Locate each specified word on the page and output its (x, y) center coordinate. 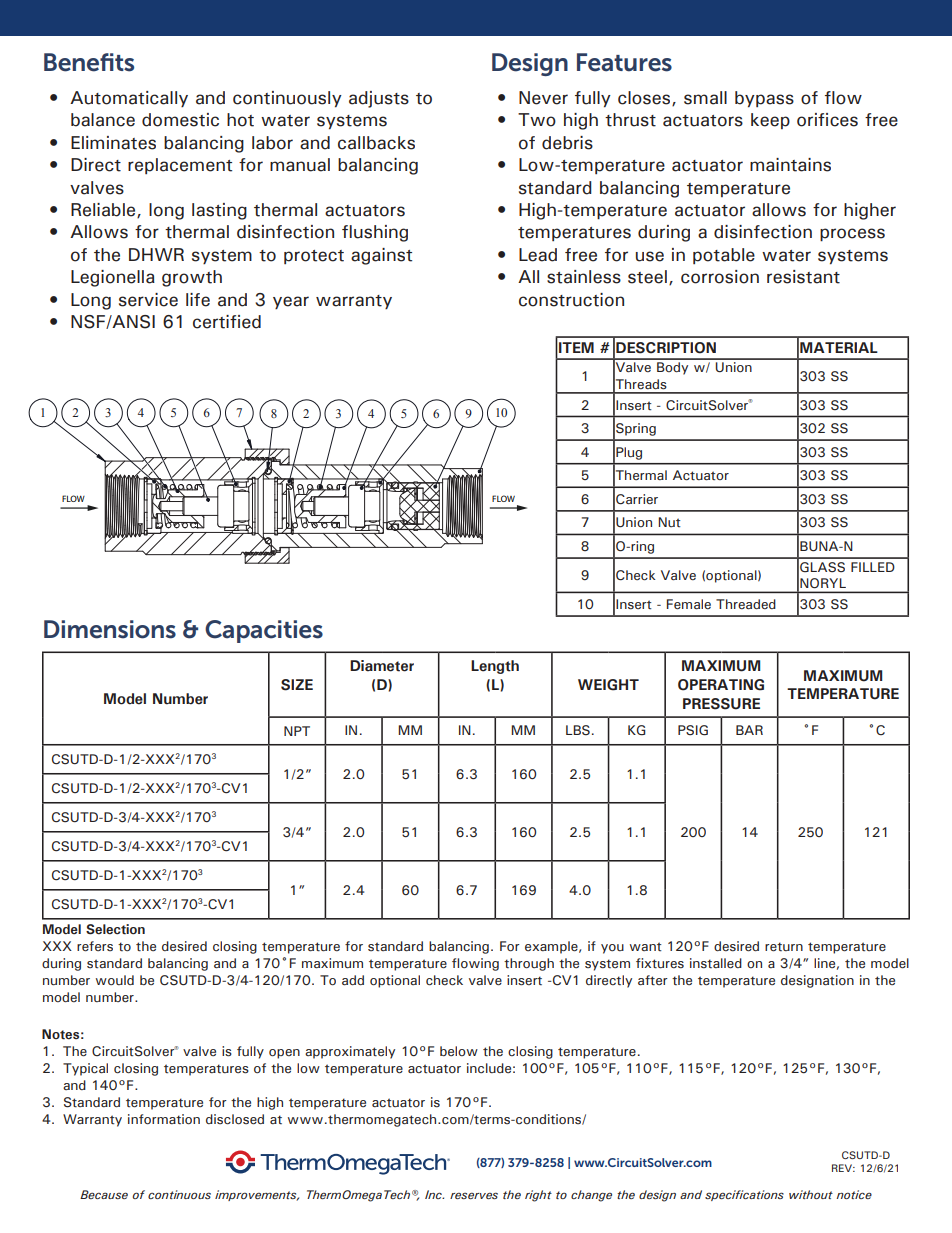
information (164, 1119)
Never (543, 98)
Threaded (746, 604)
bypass (764, 99)
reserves (474, 1195)
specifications (744, 1195)
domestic (180, 120)
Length (495, 667)
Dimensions (110, 629)
